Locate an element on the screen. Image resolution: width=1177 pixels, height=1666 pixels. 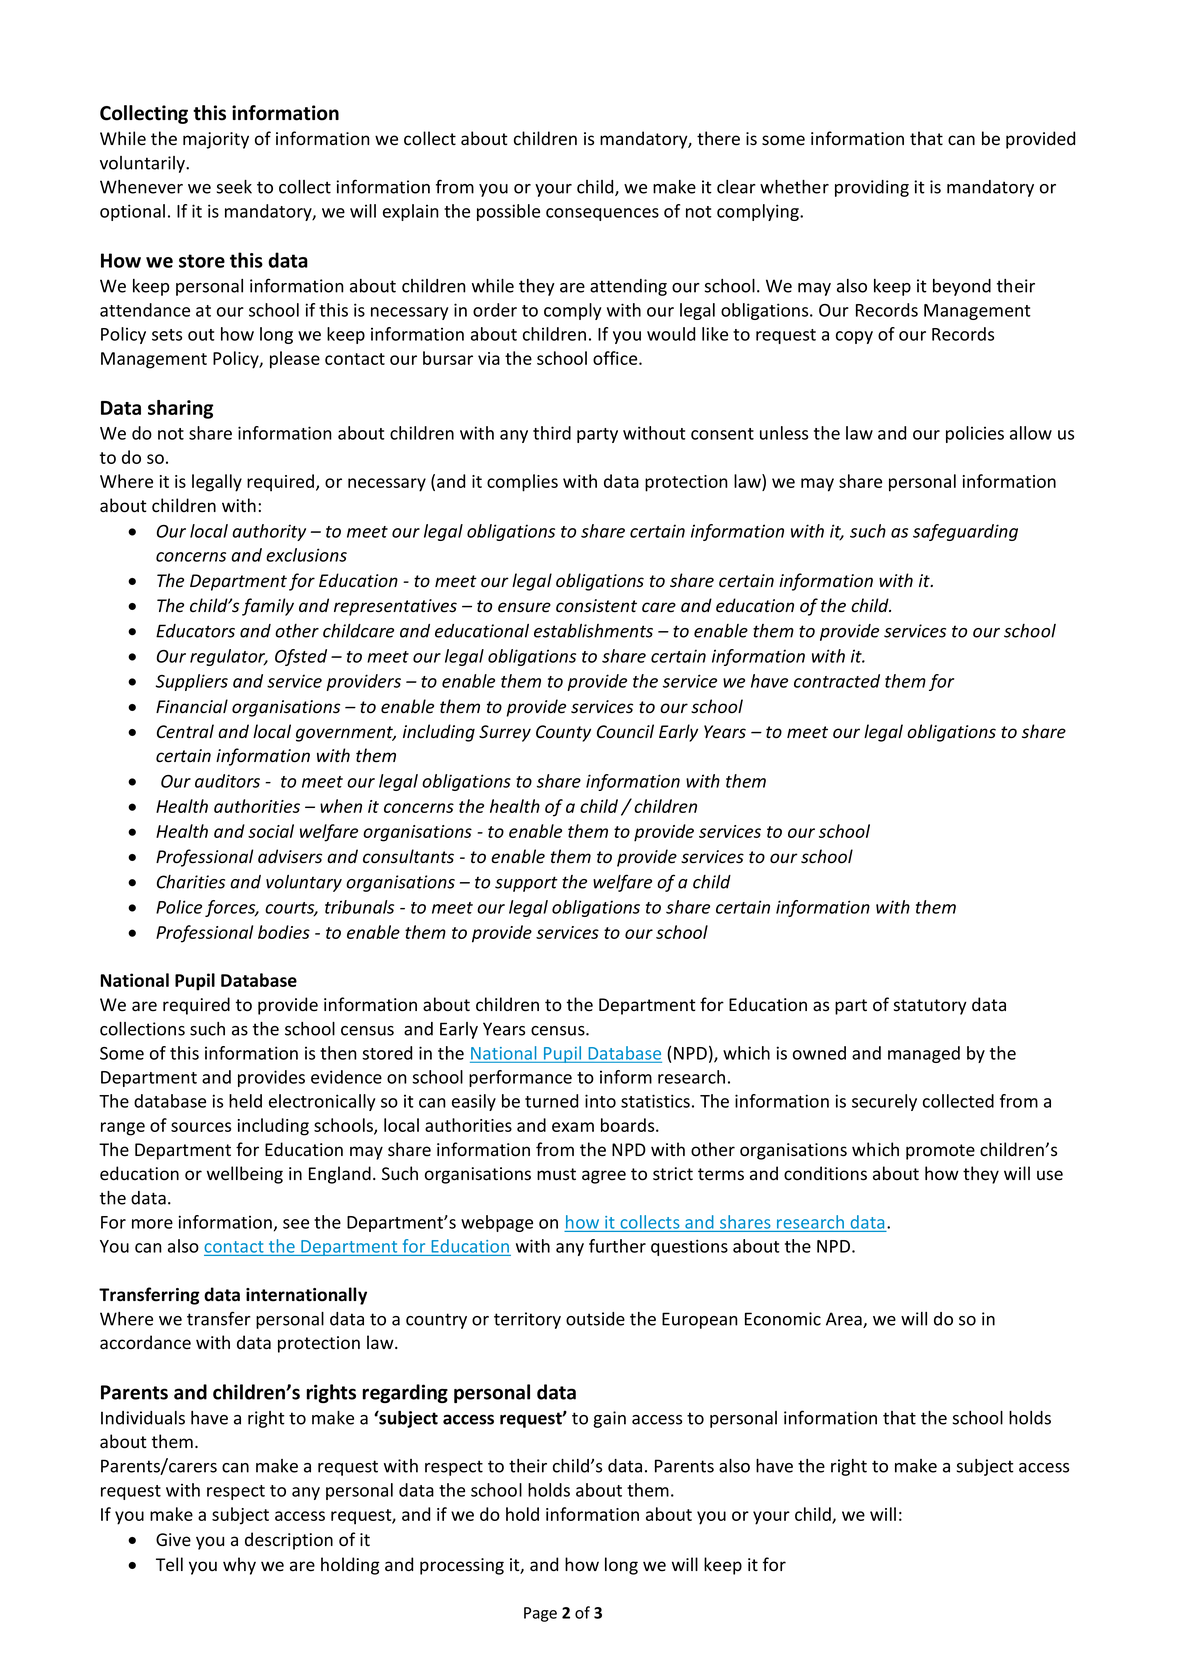
social is located at coordinates (271, 831).
